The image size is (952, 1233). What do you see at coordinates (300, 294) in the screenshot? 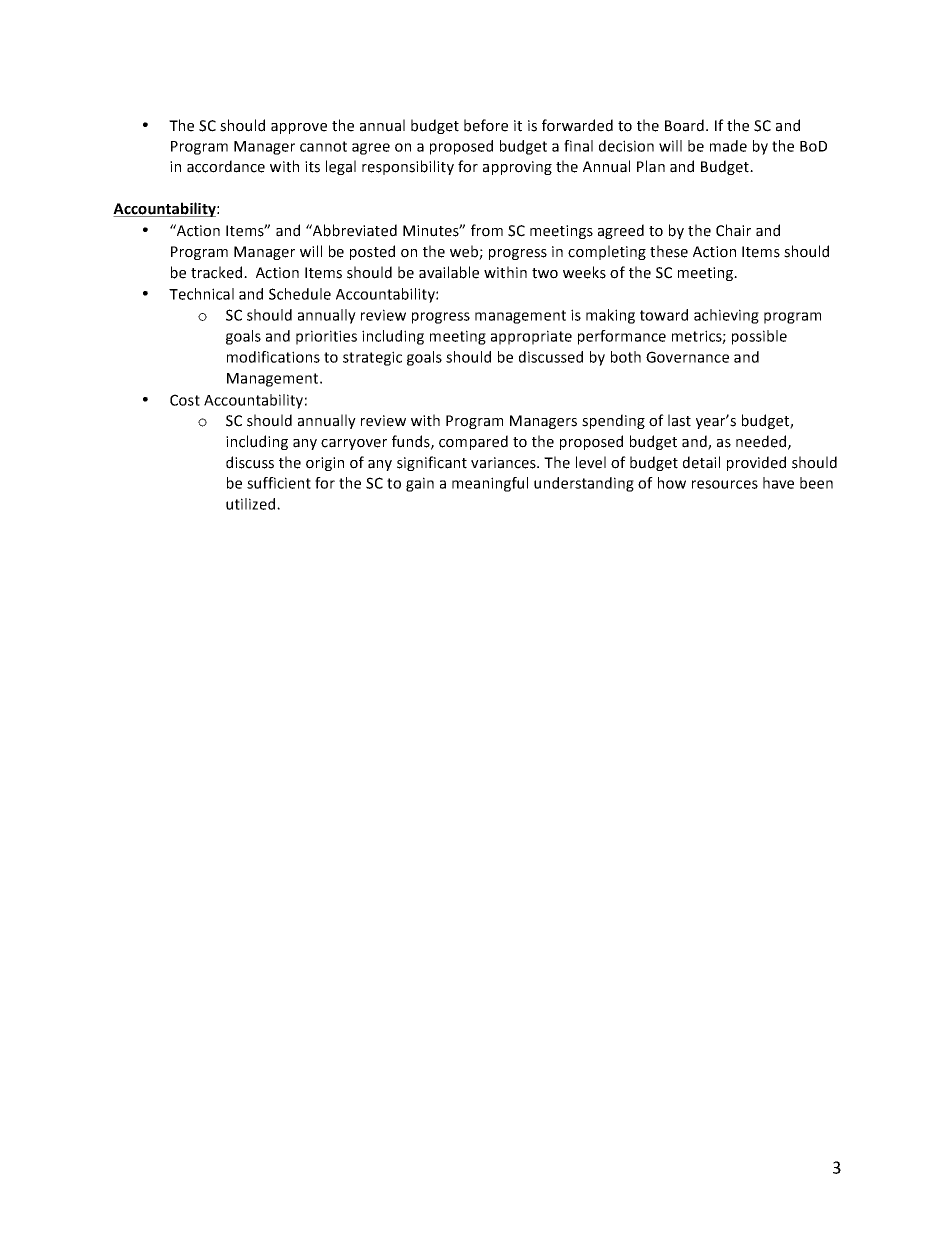
I see `Schedule` at bounding box center [300, 294].
